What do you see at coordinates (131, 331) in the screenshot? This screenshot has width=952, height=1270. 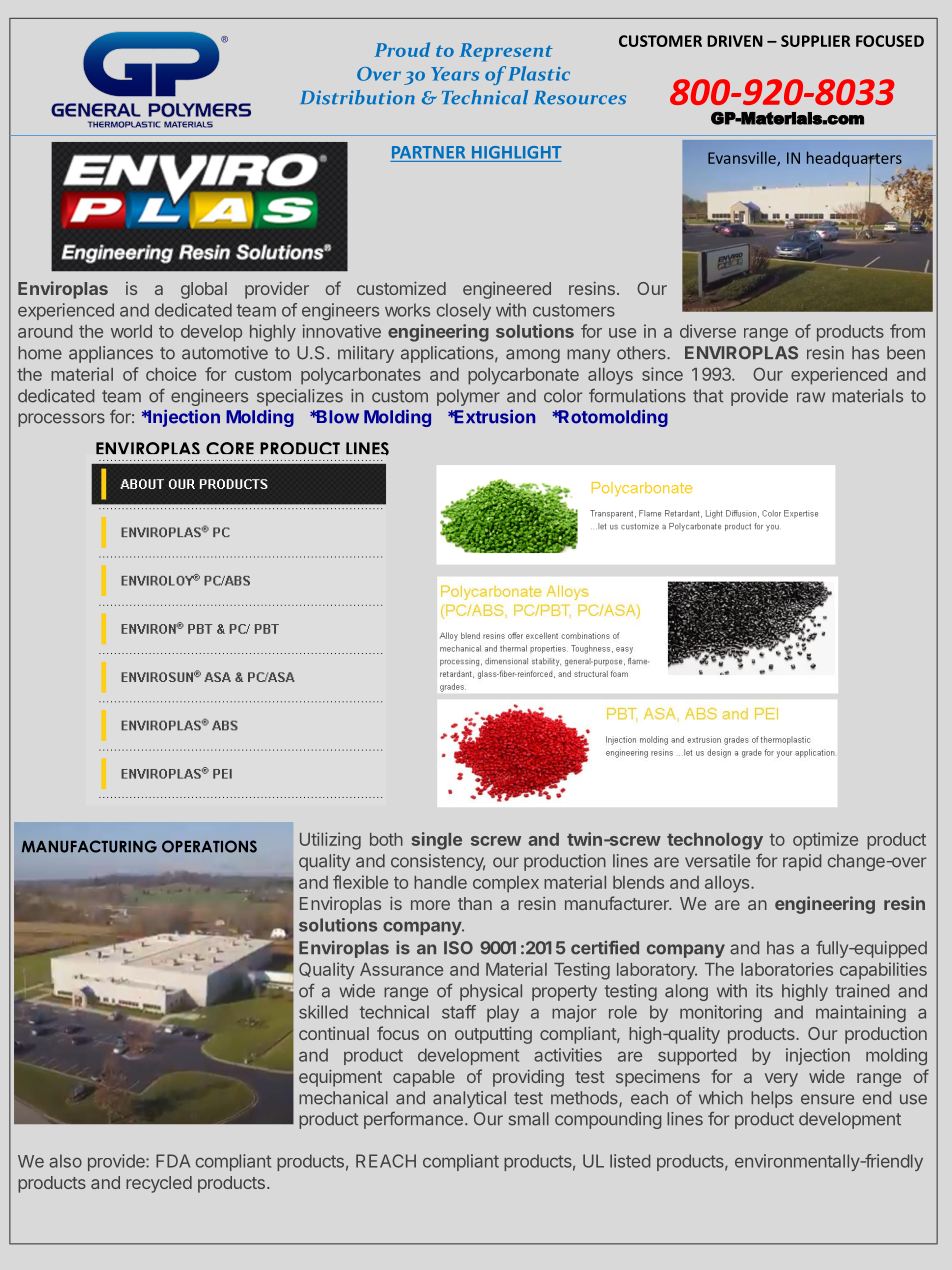 I see `world` at bounding box center [131, 331].
